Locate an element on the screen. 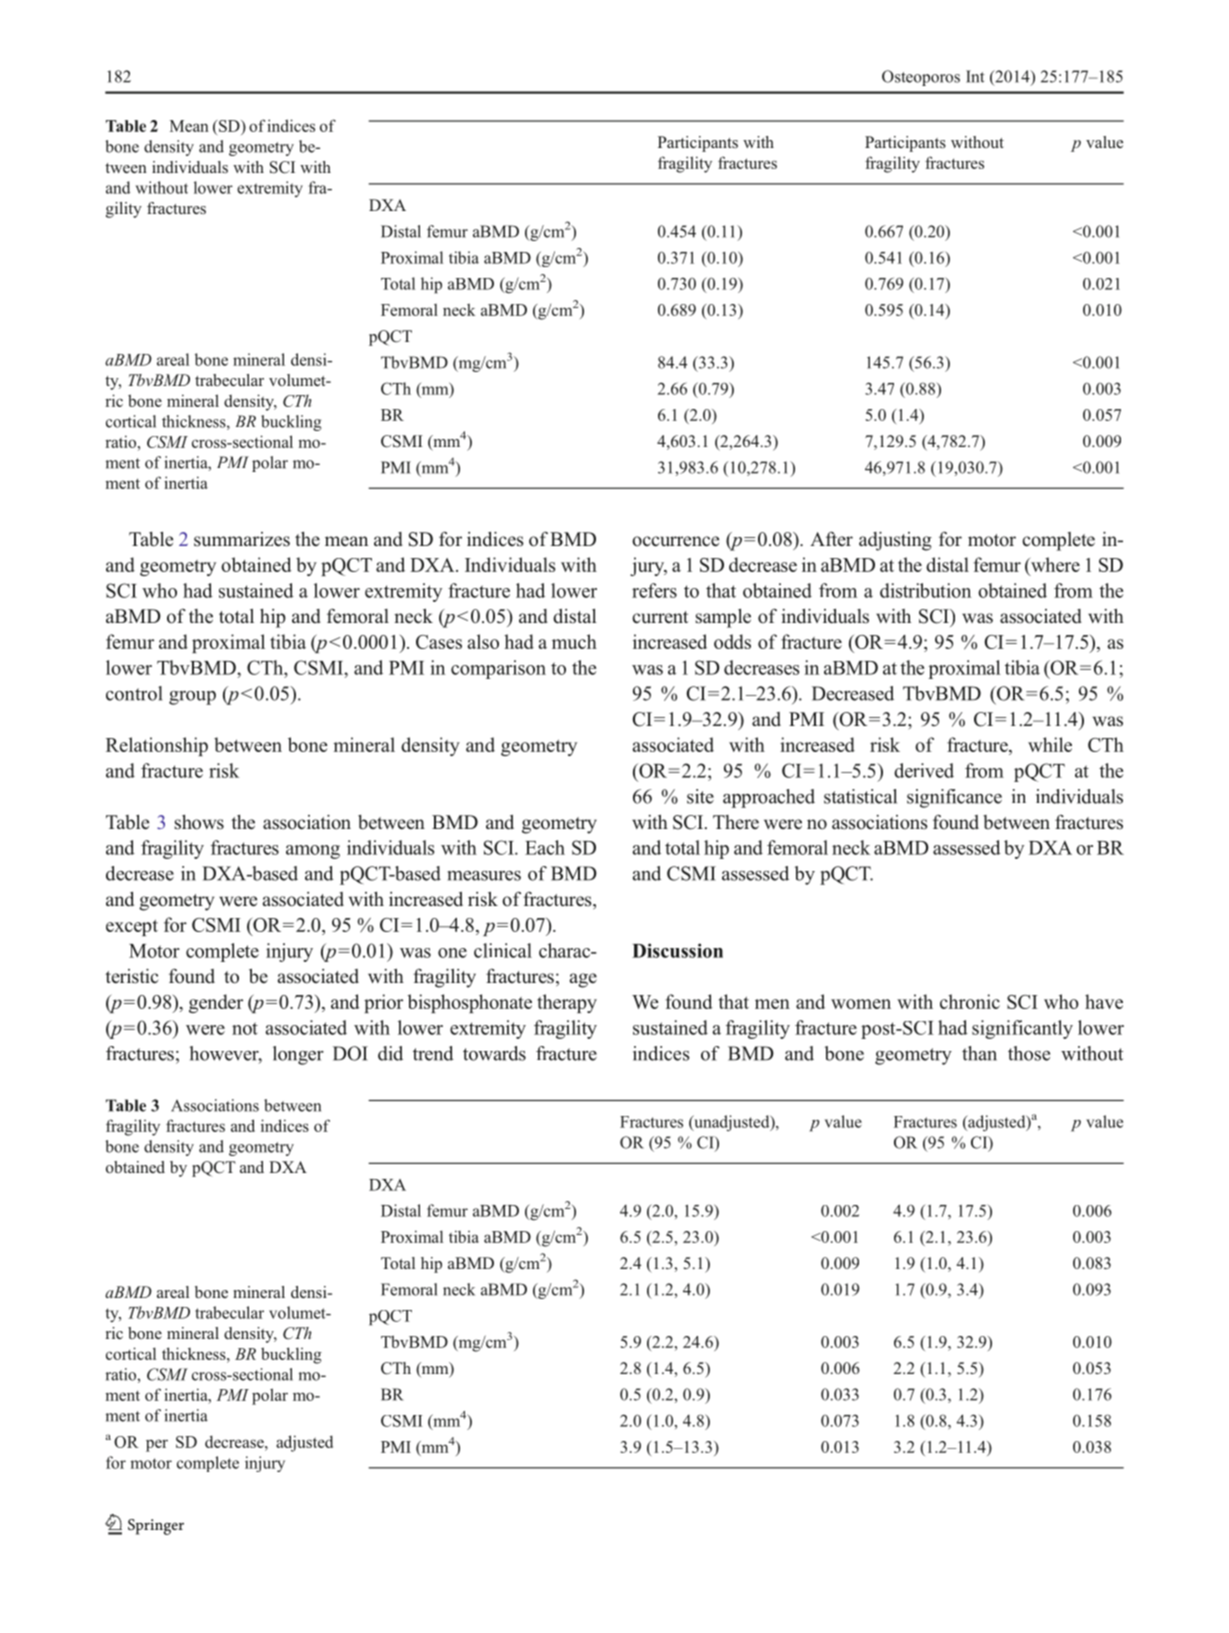 This screenshot has width=1229, height=1633. adjusting is located at coordinates (895, 541).
